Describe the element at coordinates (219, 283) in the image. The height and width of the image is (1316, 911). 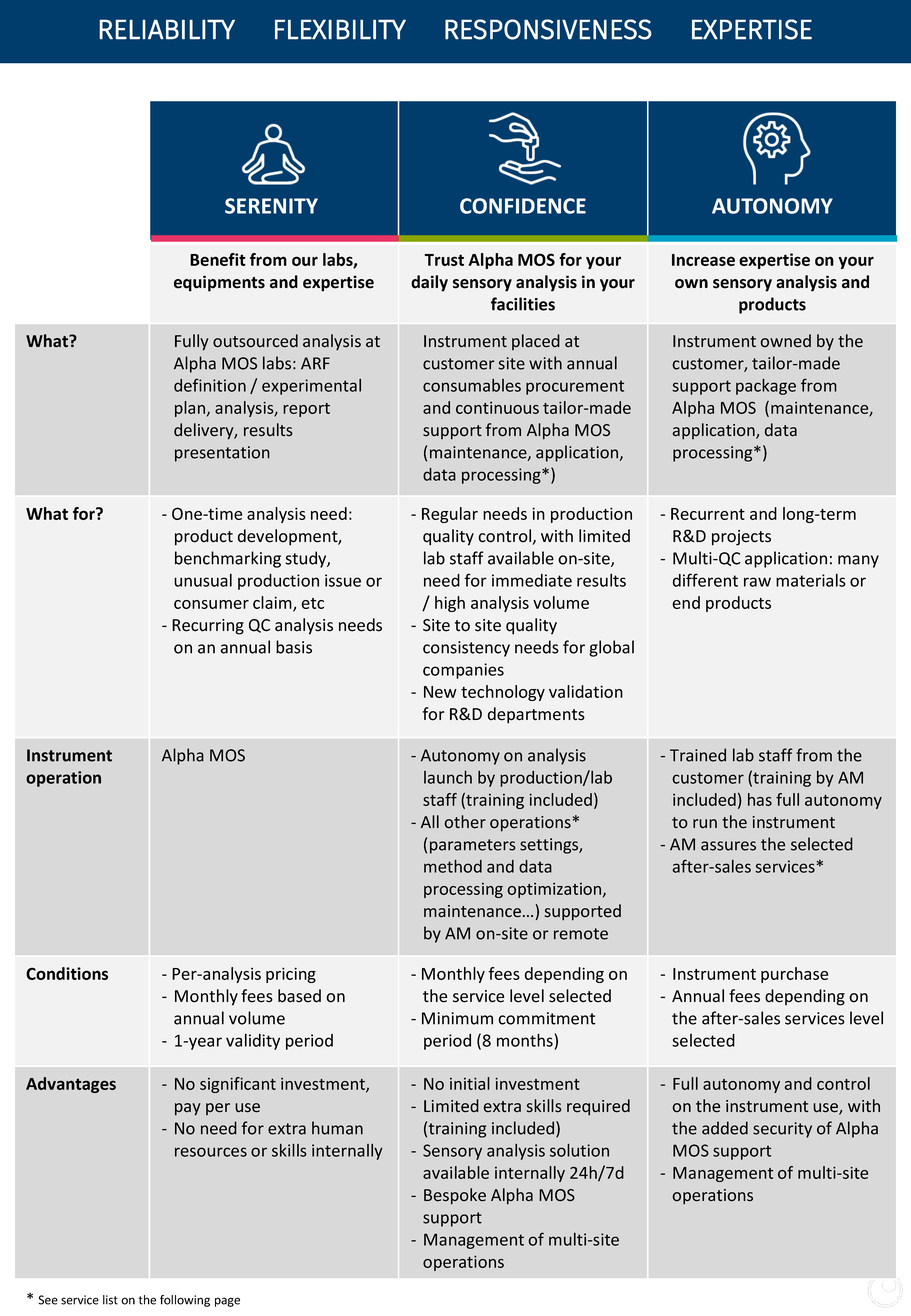
I see `equipments` at that location.
